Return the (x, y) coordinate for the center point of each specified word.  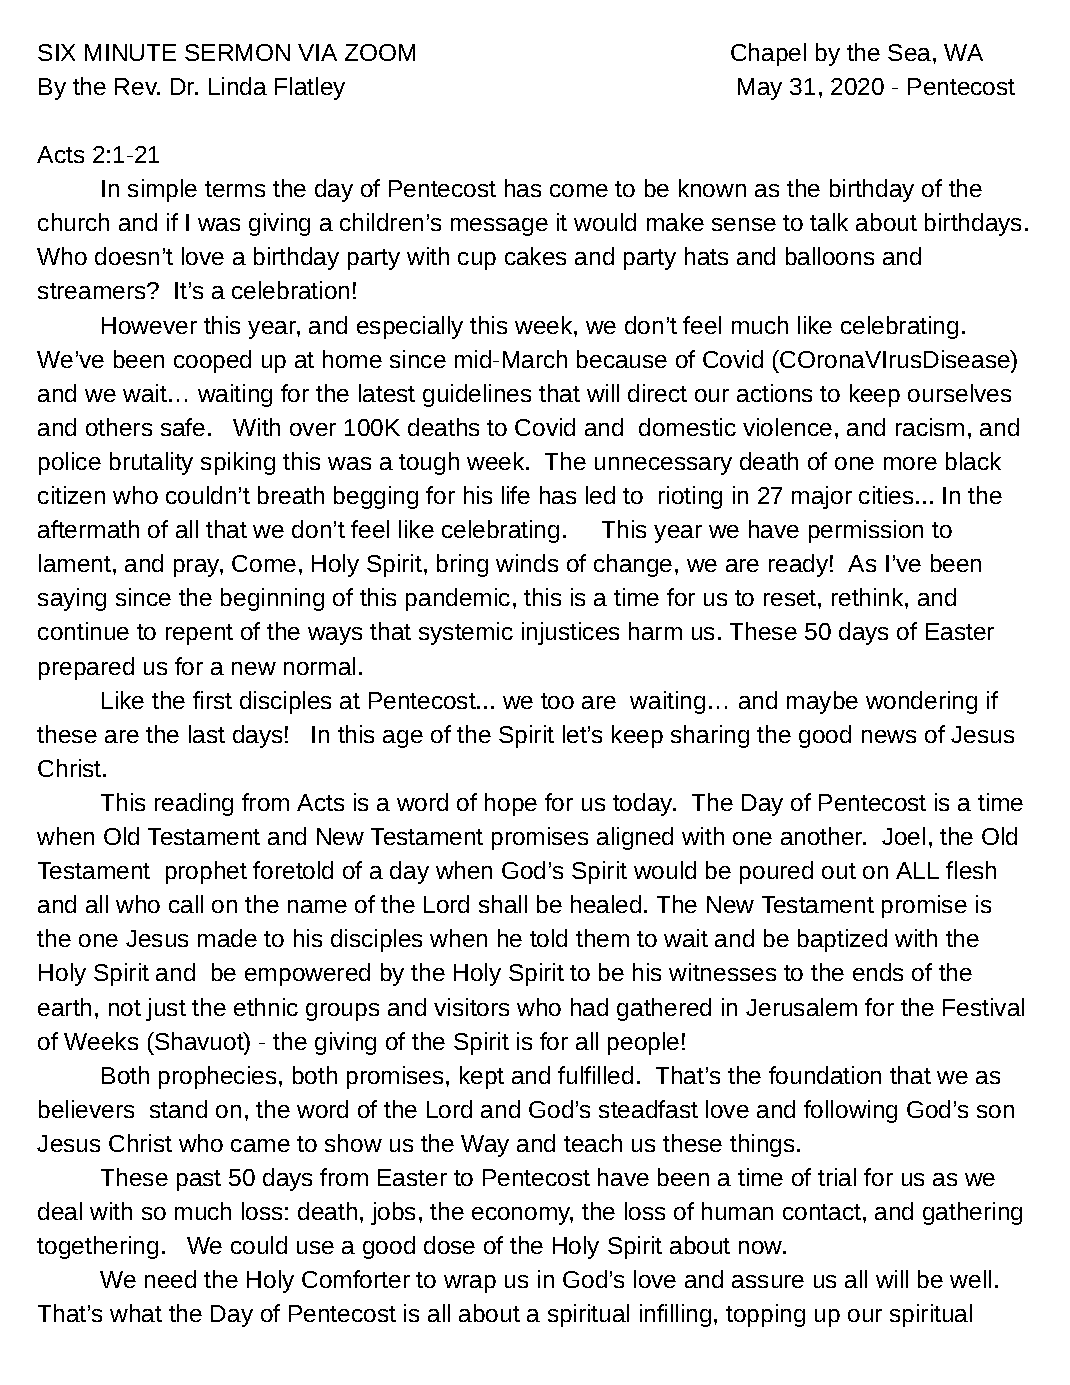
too (557, 701)
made (227, 938)
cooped (212, 361)
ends (878, 972)
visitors (471, 1007)
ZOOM (380, 52)
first (212, 700)
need (170, 1279)
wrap (470, 1284)
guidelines (477, 395)
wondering (921, 702)
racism (930, 427)
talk (829, 222)
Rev (137, 86)
